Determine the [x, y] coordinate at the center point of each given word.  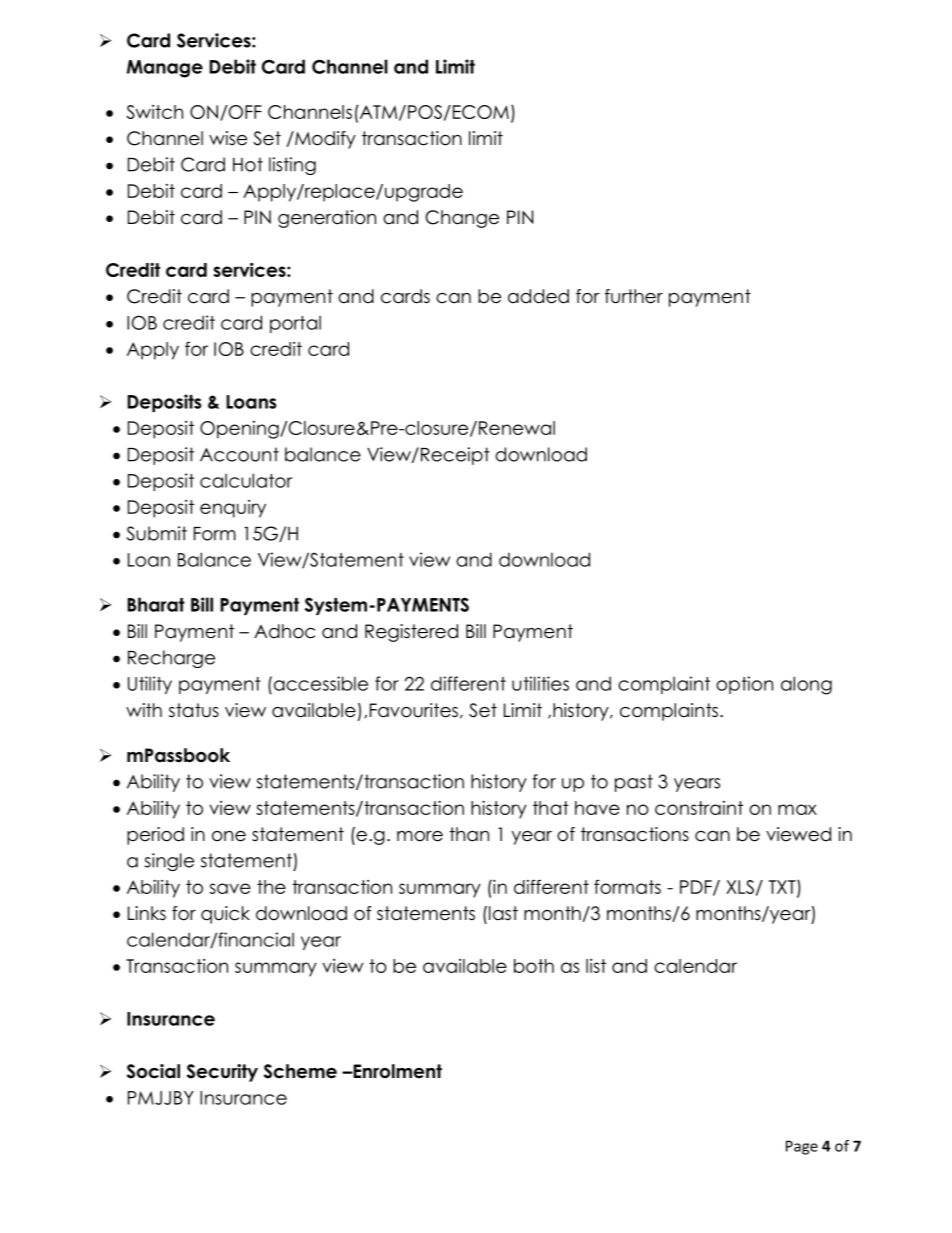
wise [228, 138]
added [538, 296]
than [469, 834]
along [806, 685]
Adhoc [284, 631]
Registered [411, 633]
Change [462, 219]
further [634, 296]
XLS [740, 887]
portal [295, 324]
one [229, 836]
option [744, 685]
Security [222, 1073]
